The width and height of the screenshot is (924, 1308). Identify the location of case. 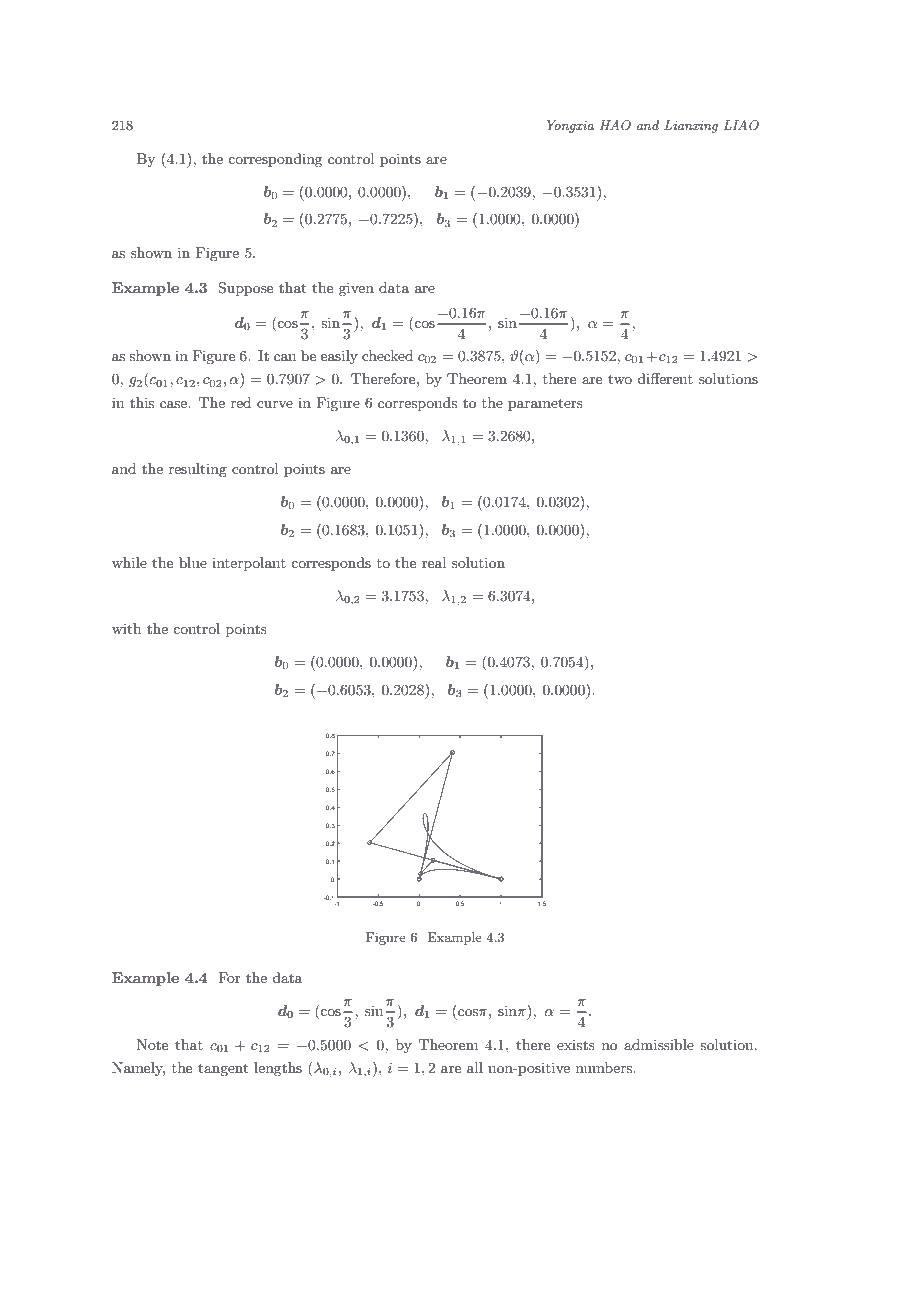
(174, 404).
